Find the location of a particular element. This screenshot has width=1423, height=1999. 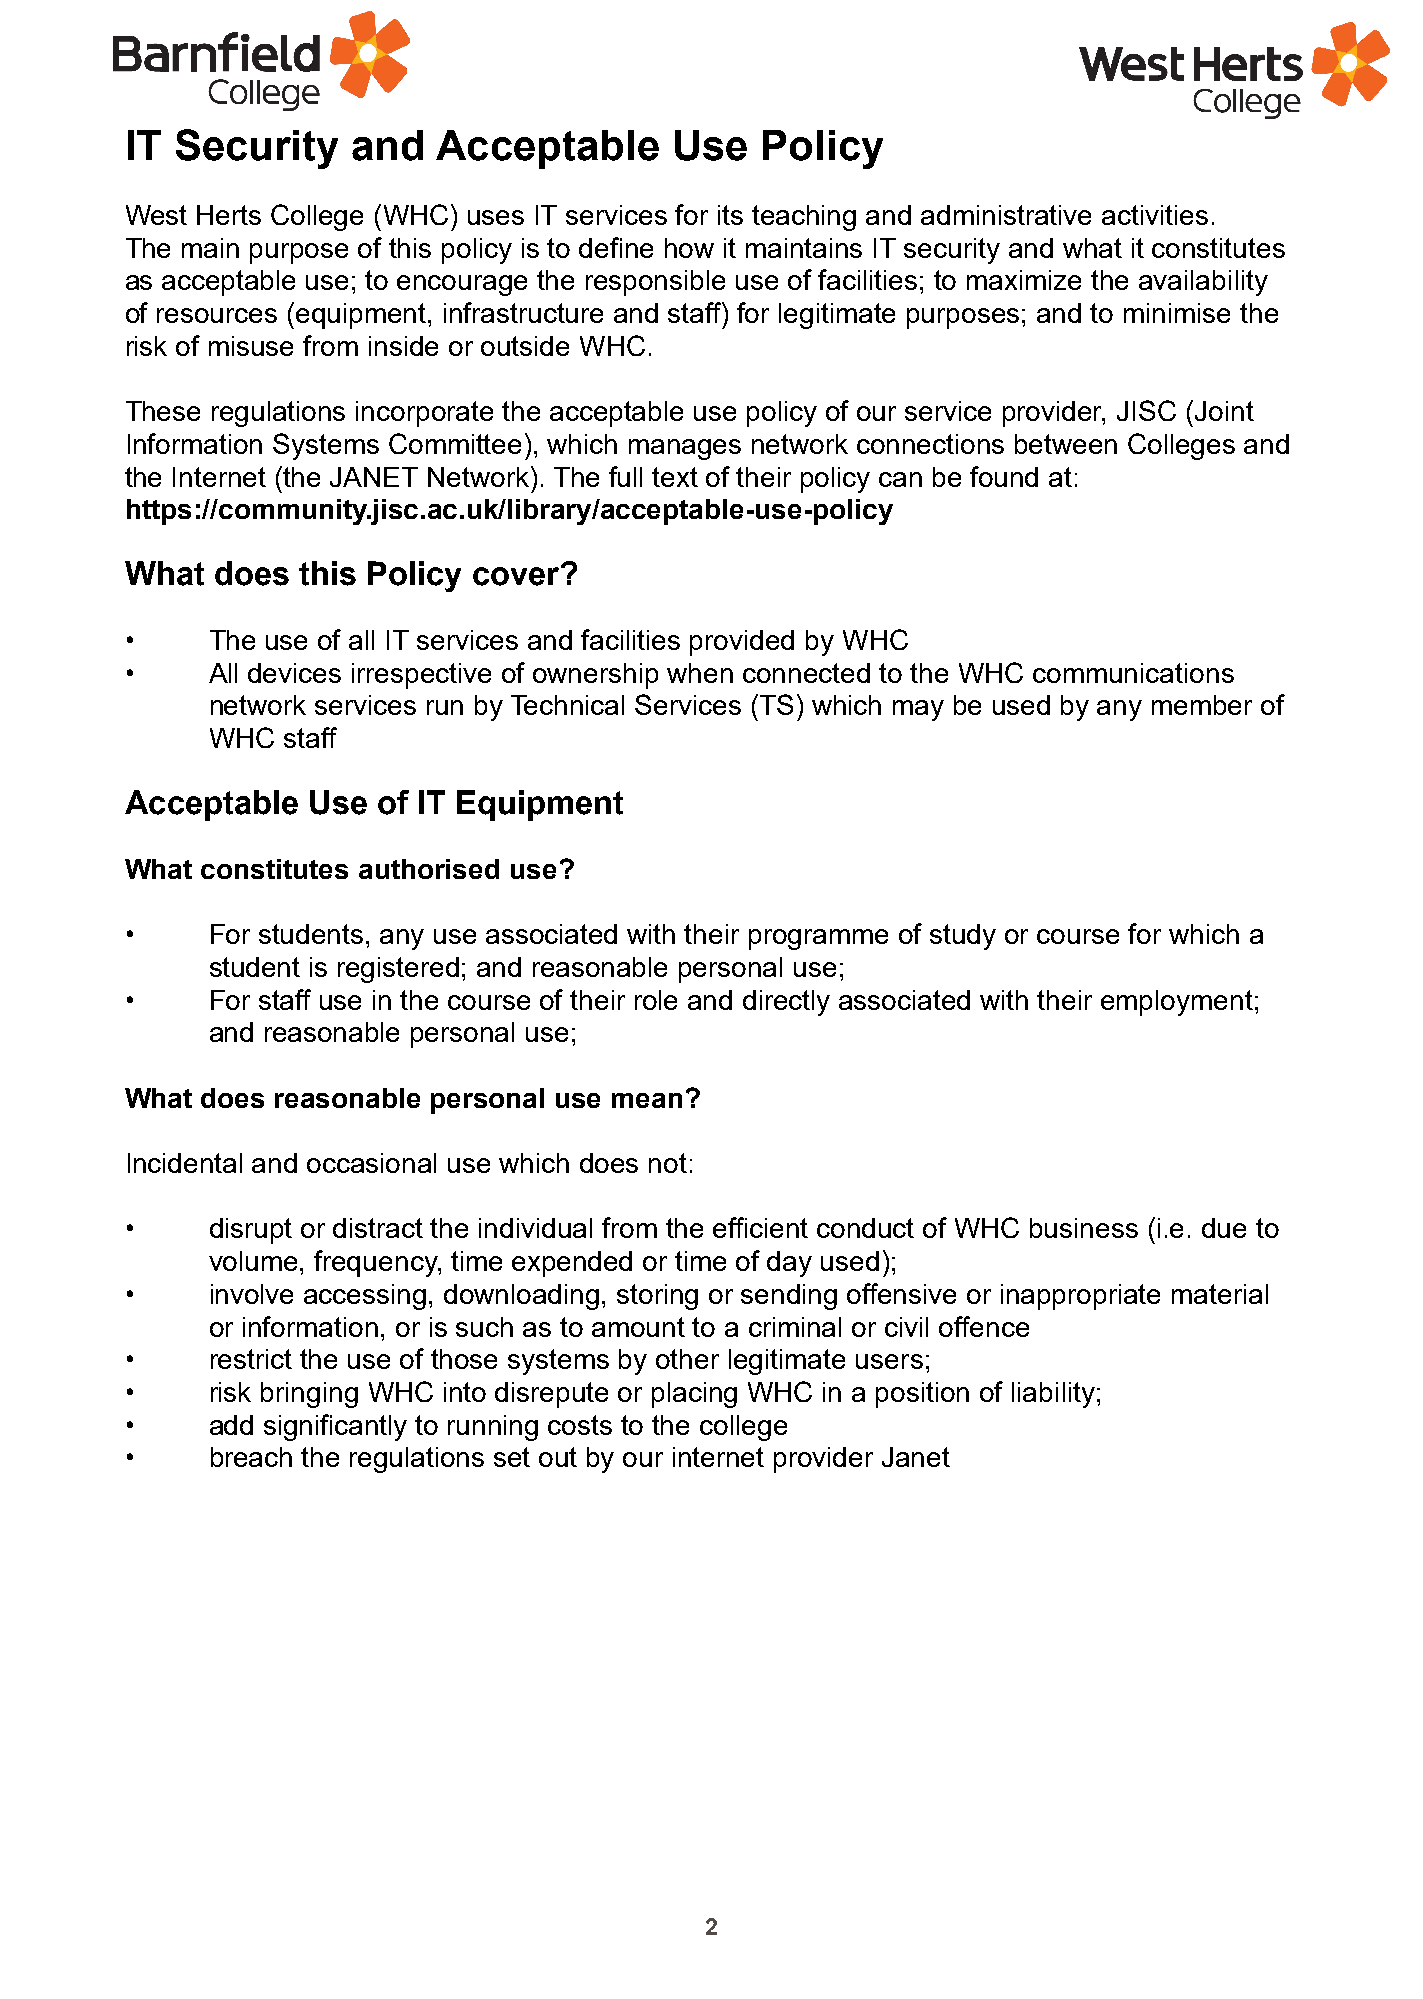

how is located at coordinates (689, 248).
